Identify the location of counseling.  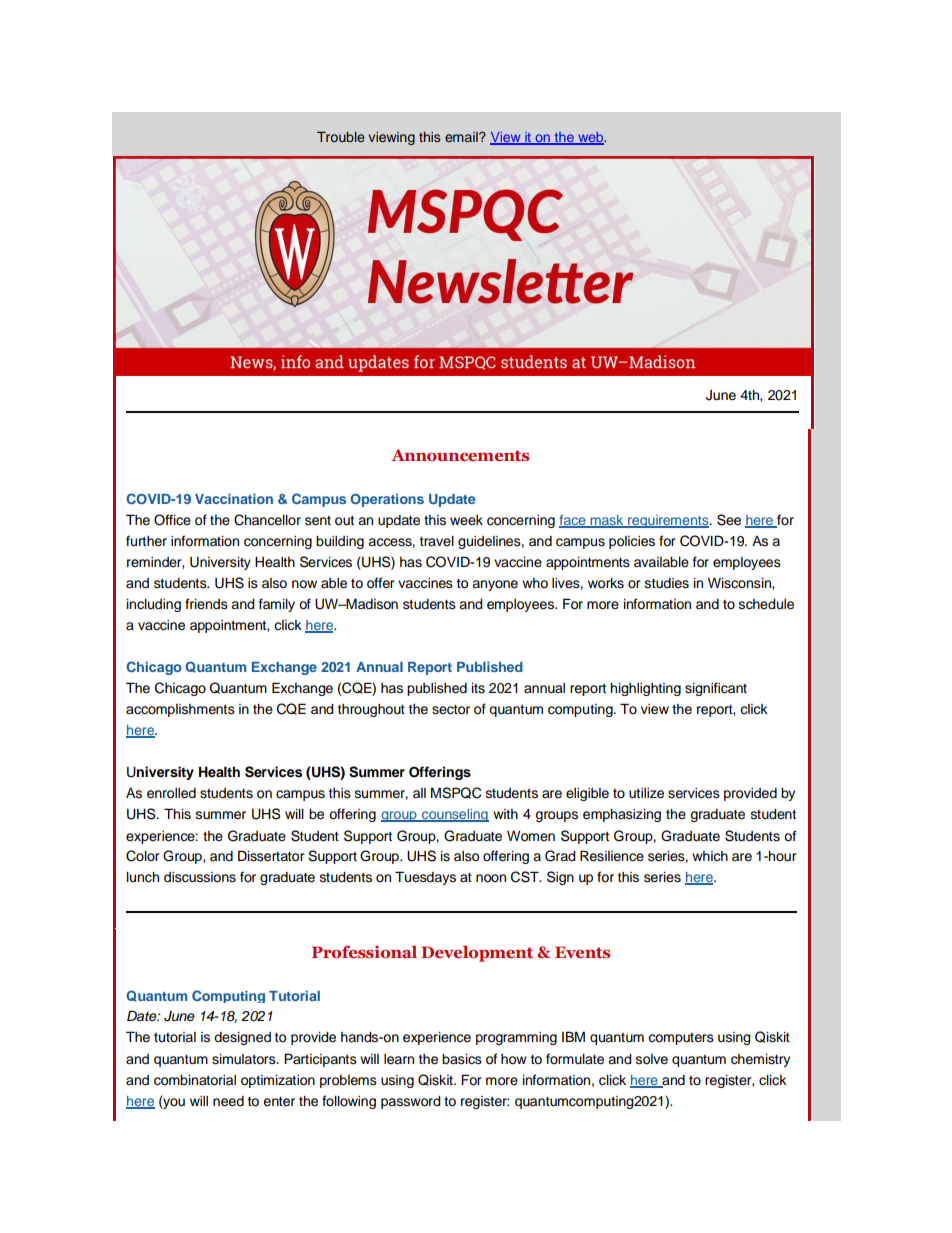
(454, 815).
